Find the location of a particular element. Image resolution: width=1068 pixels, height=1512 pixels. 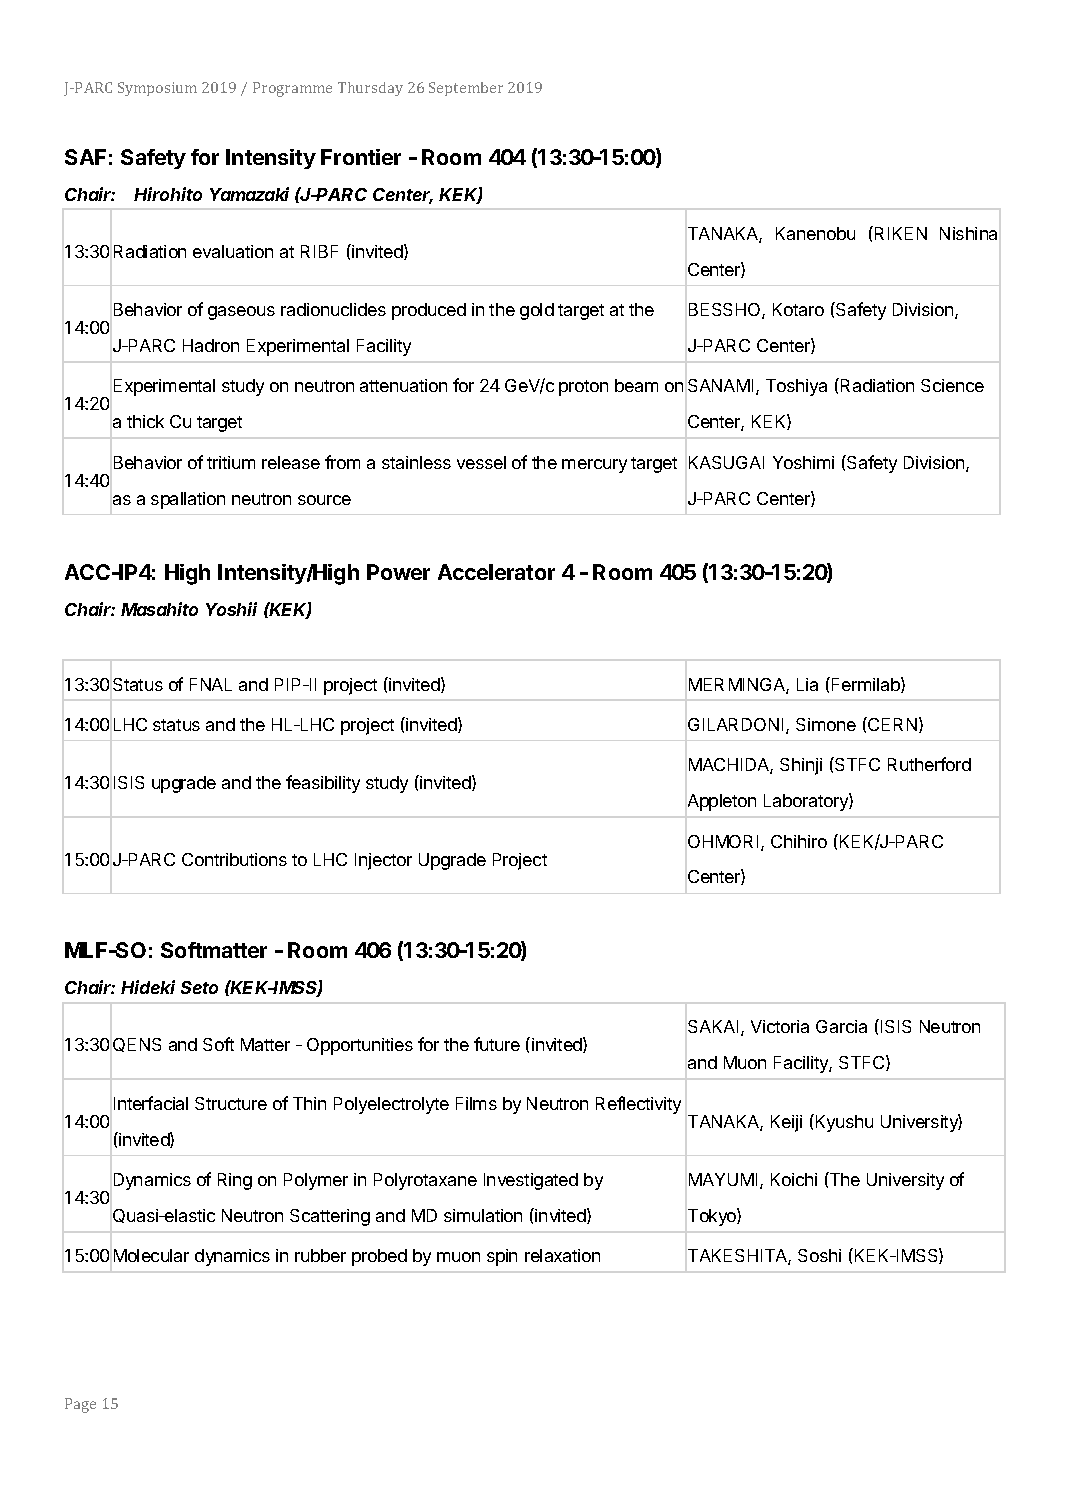

gold is located at coordinates (537, 311).
